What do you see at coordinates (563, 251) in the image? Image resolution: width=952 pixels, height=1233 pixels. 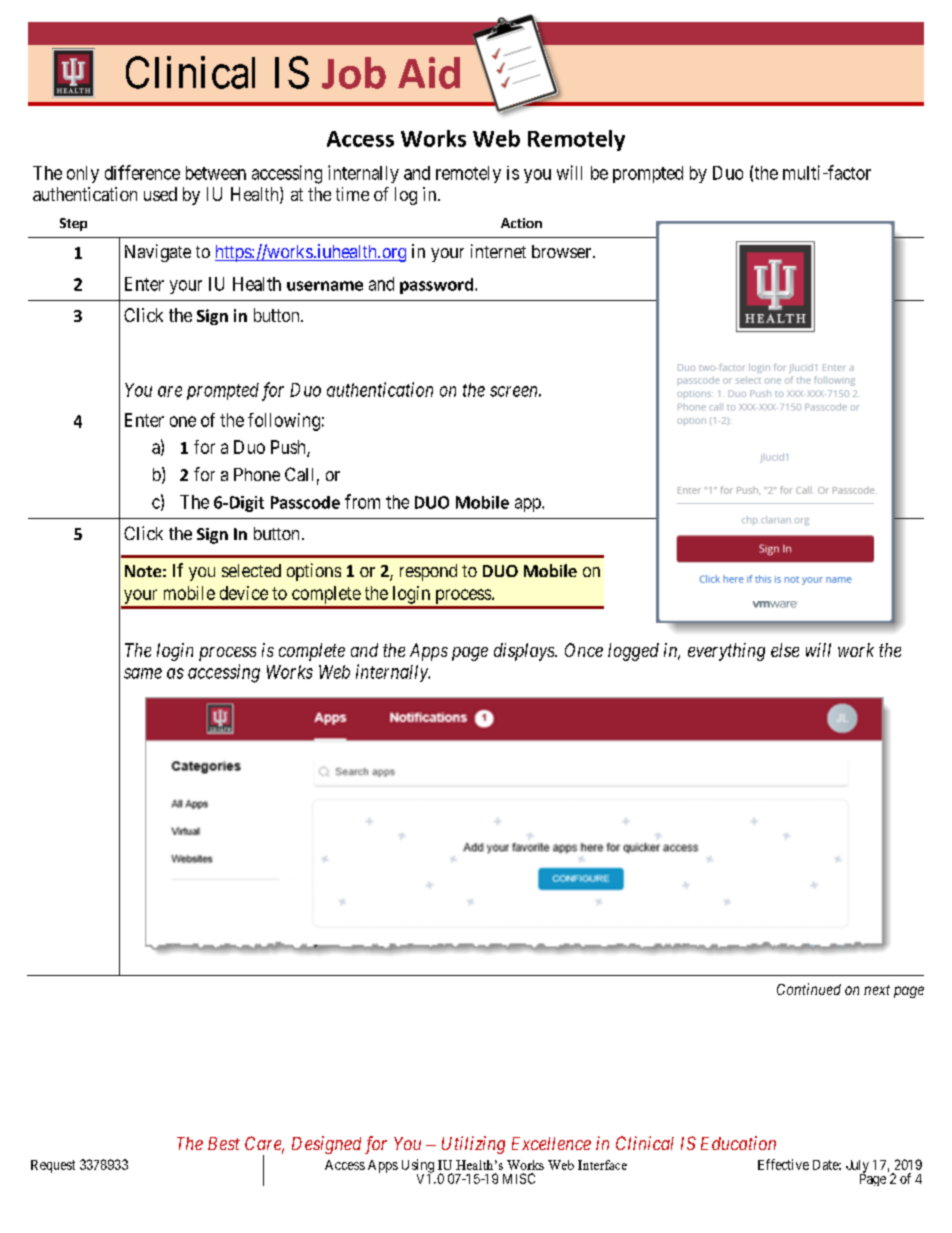 I see `browser` at bounding box center [563, 251].
